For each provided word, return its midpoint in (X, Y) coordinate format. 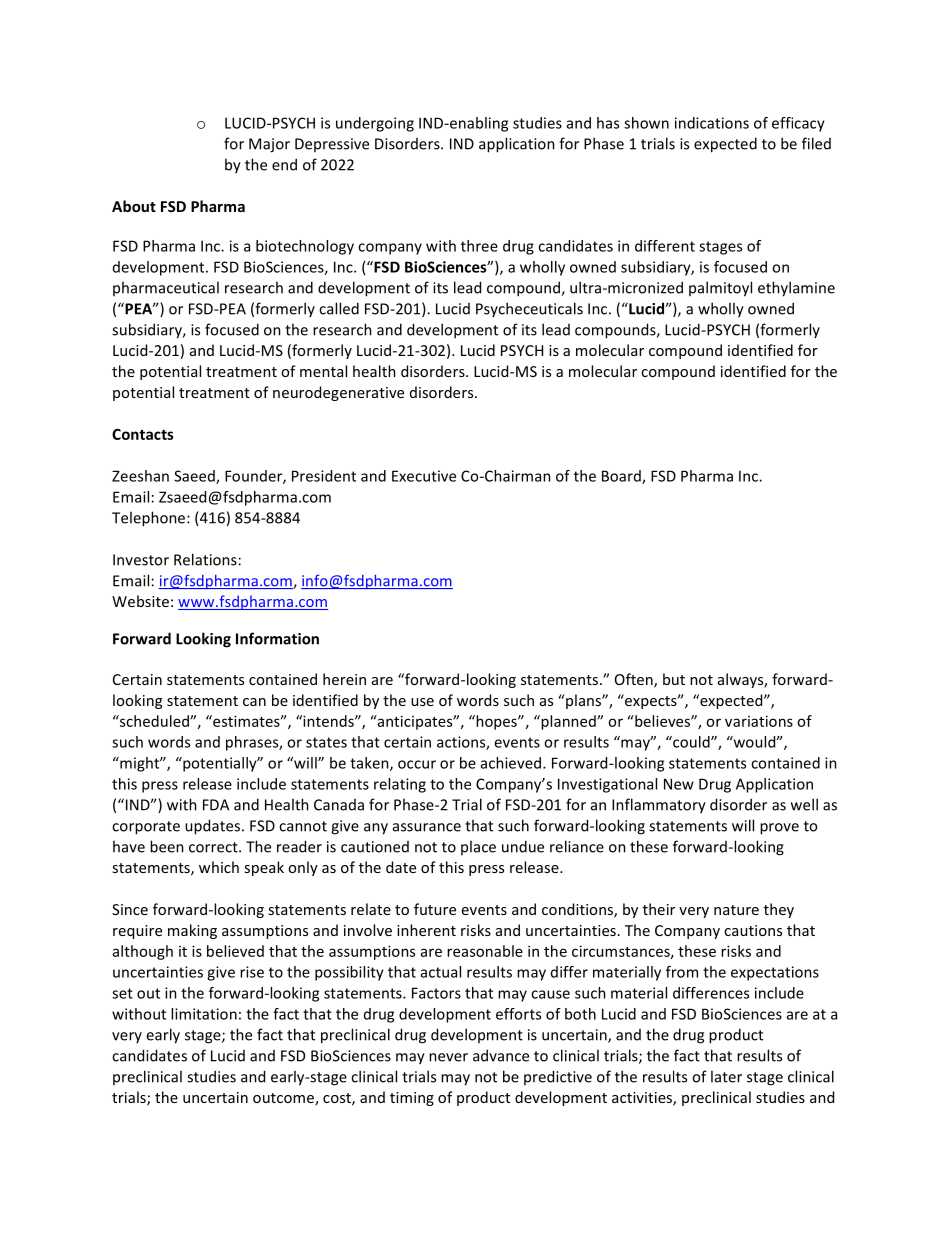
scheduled (154, 721)
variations (759, 721)
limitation (204, 1014)
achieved (512, 763)
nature (736, 910)
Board (622, 477)
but (674, 679)
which (219, 867)
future (435, 909)
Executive (424, 476)
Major (269, 145)
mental (323, 371)
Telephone (150, 519)
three (479, 246)
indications (712, 123)
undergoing (375, 124)
